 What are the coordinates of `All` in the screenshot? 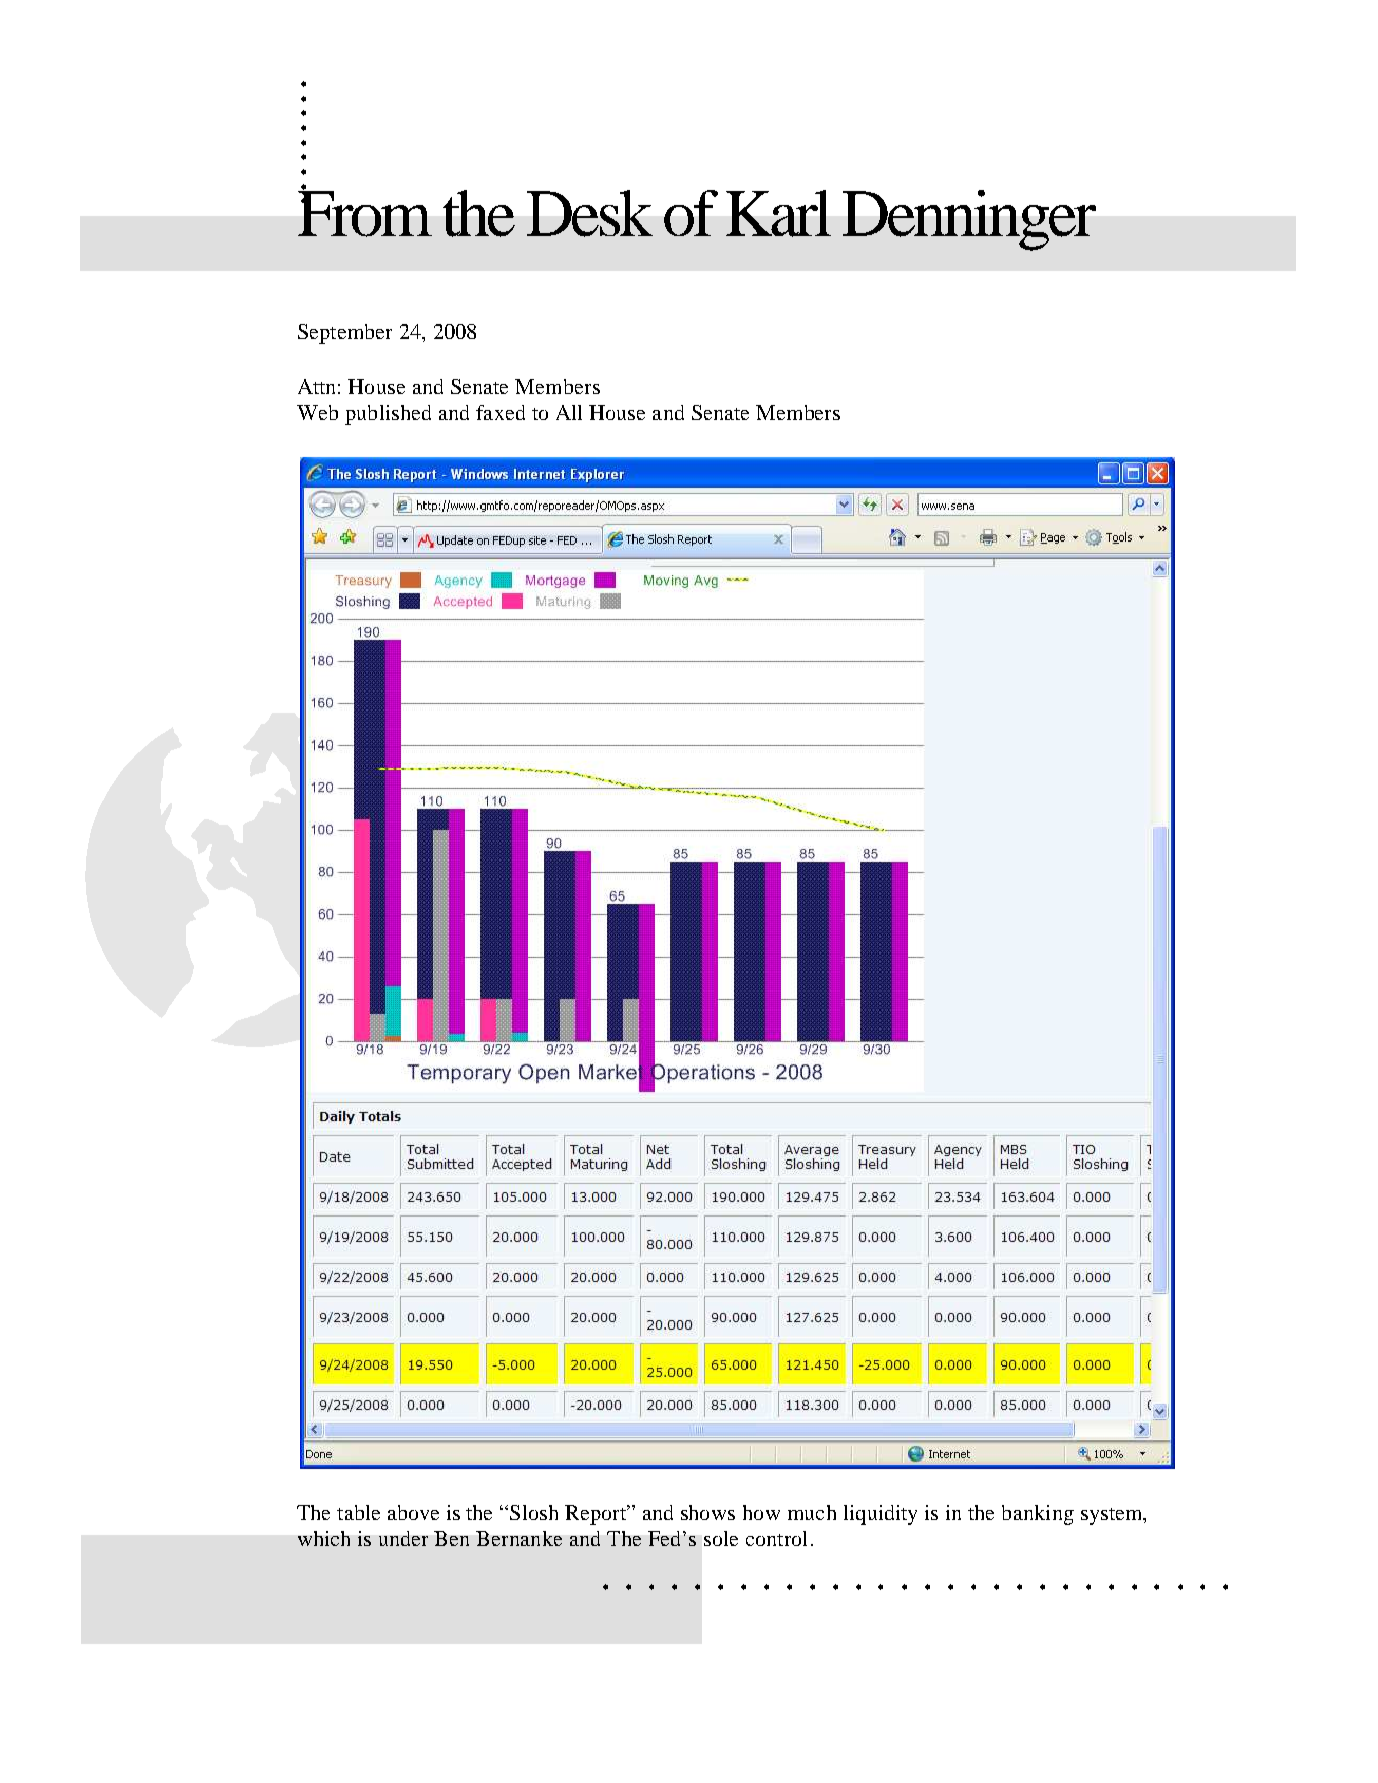 It's located at (569, 412).
